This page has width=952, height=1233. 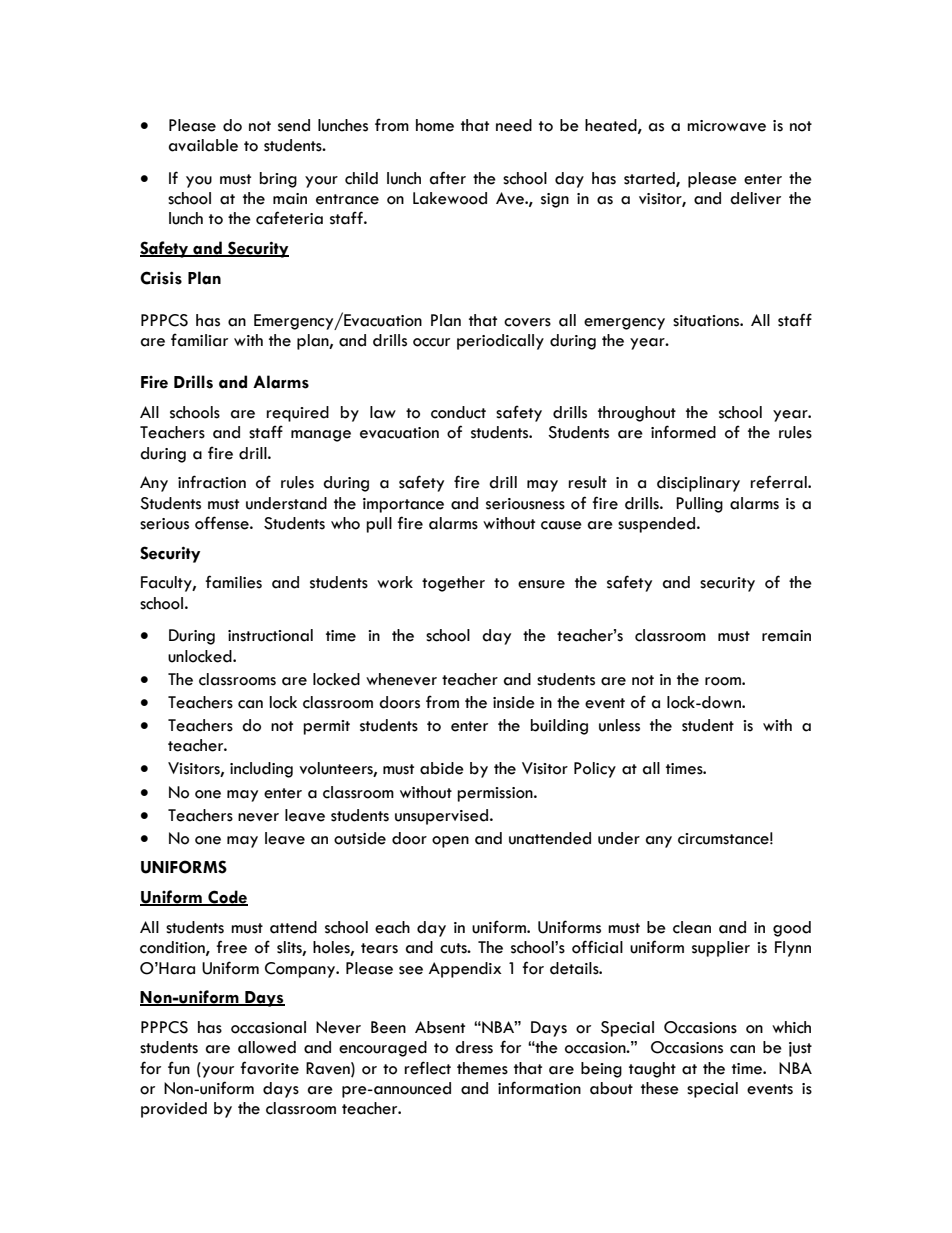 I want to click on available, so click(x=203, y=145).
